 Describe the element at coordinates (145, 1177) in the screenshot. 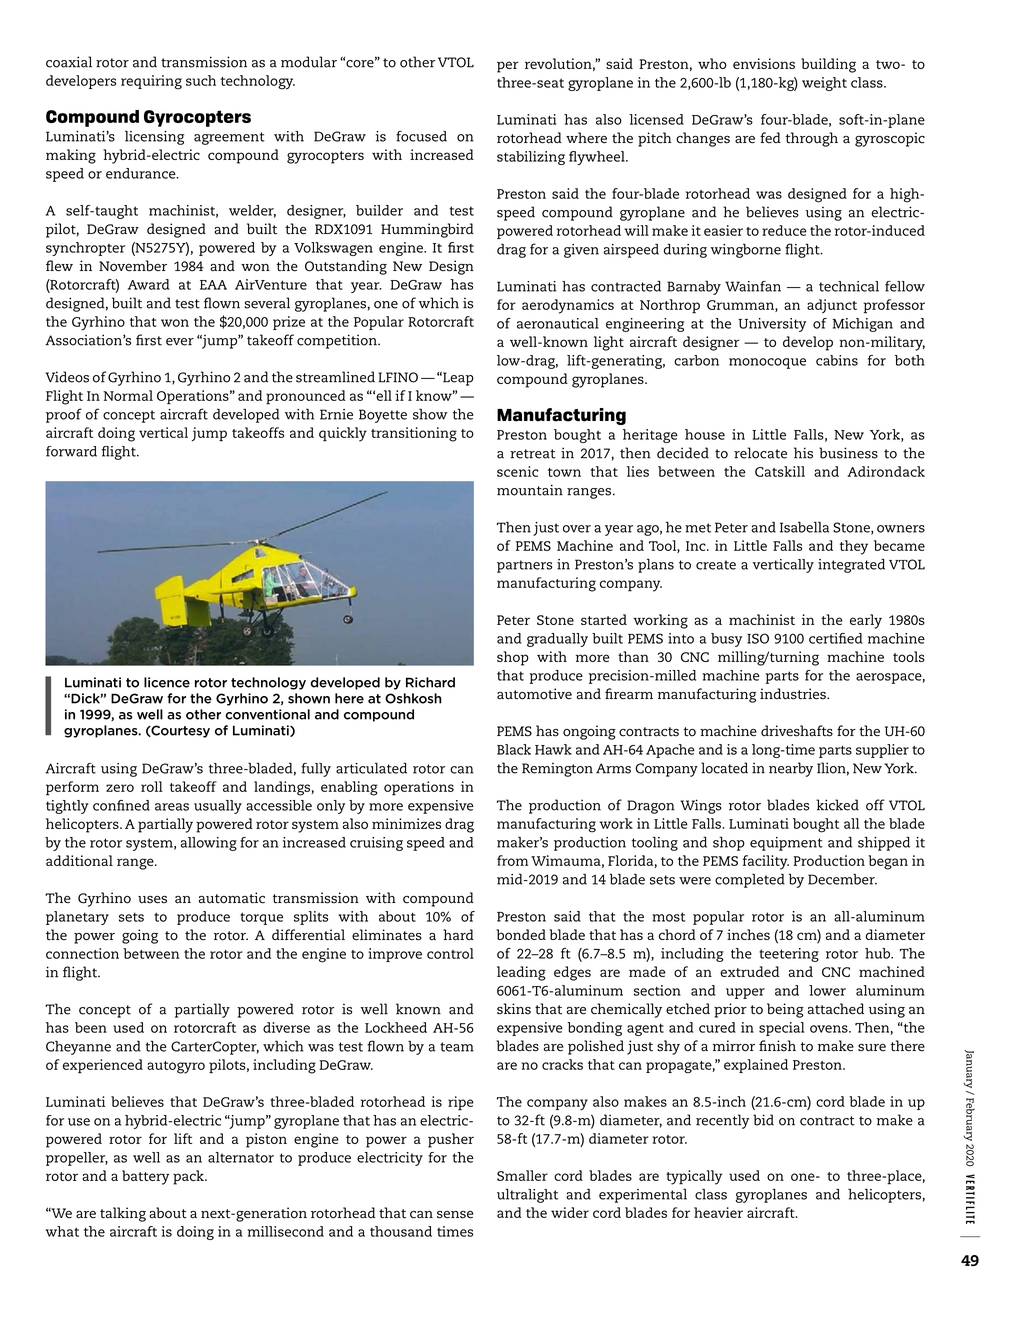

I see `battery` at that location.
